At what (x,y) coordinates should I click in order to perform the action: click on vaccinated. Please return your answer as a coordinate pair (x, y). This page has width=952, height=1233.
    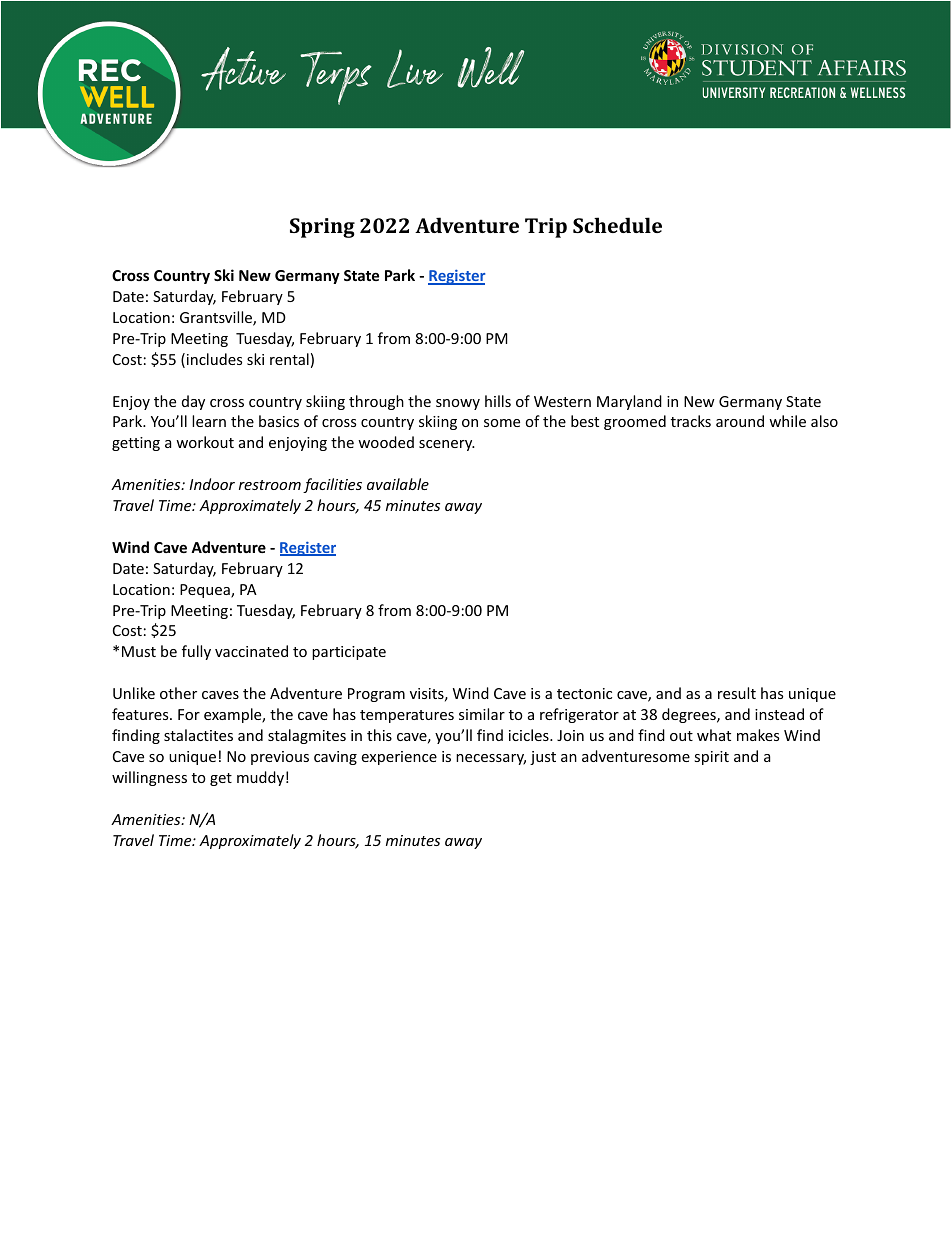
    Looking at the image, I should click on (251, 651).
